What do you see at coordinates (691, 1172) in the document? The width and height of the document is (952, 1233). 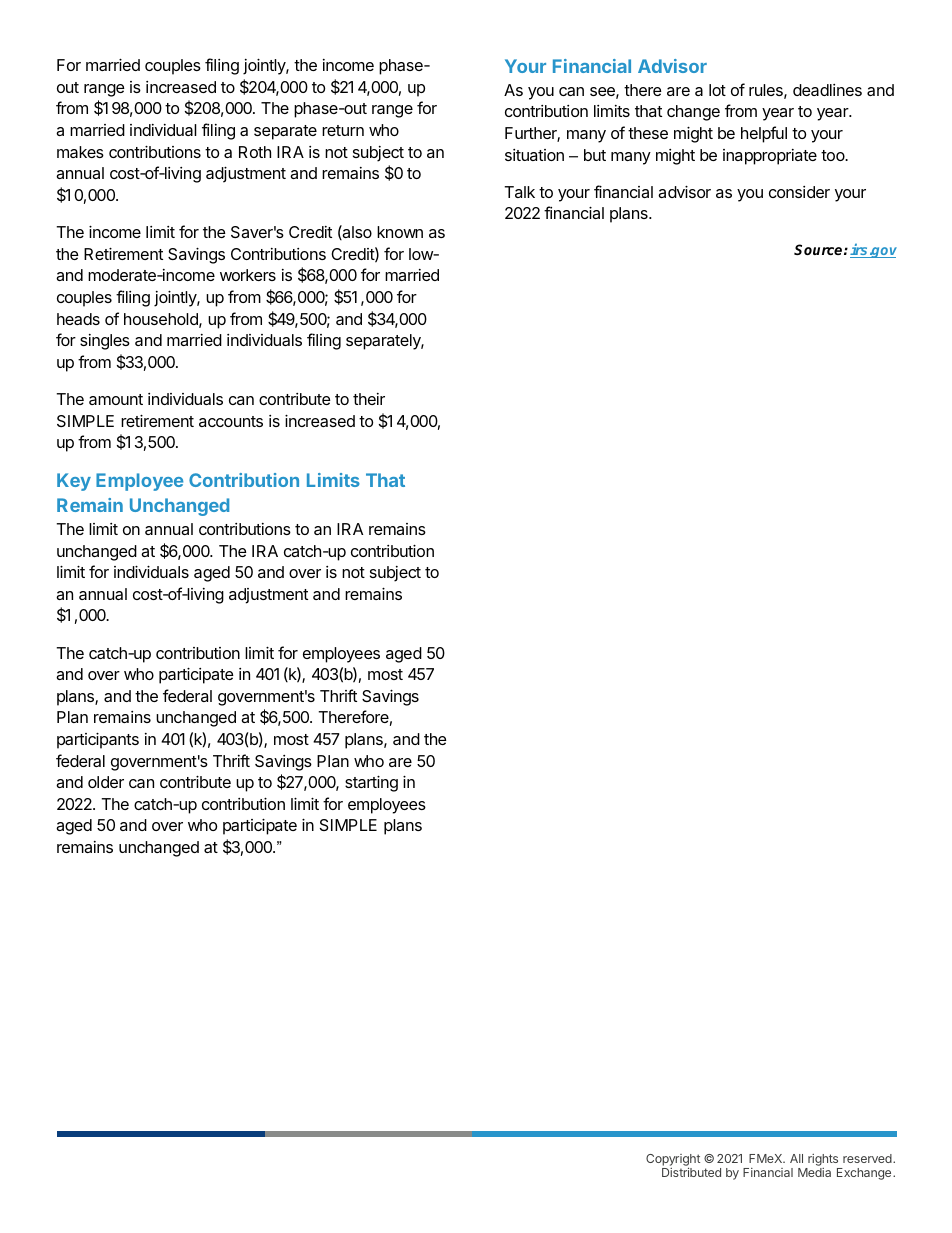 I see `Distributed` at bounding box center [691, 1172].
